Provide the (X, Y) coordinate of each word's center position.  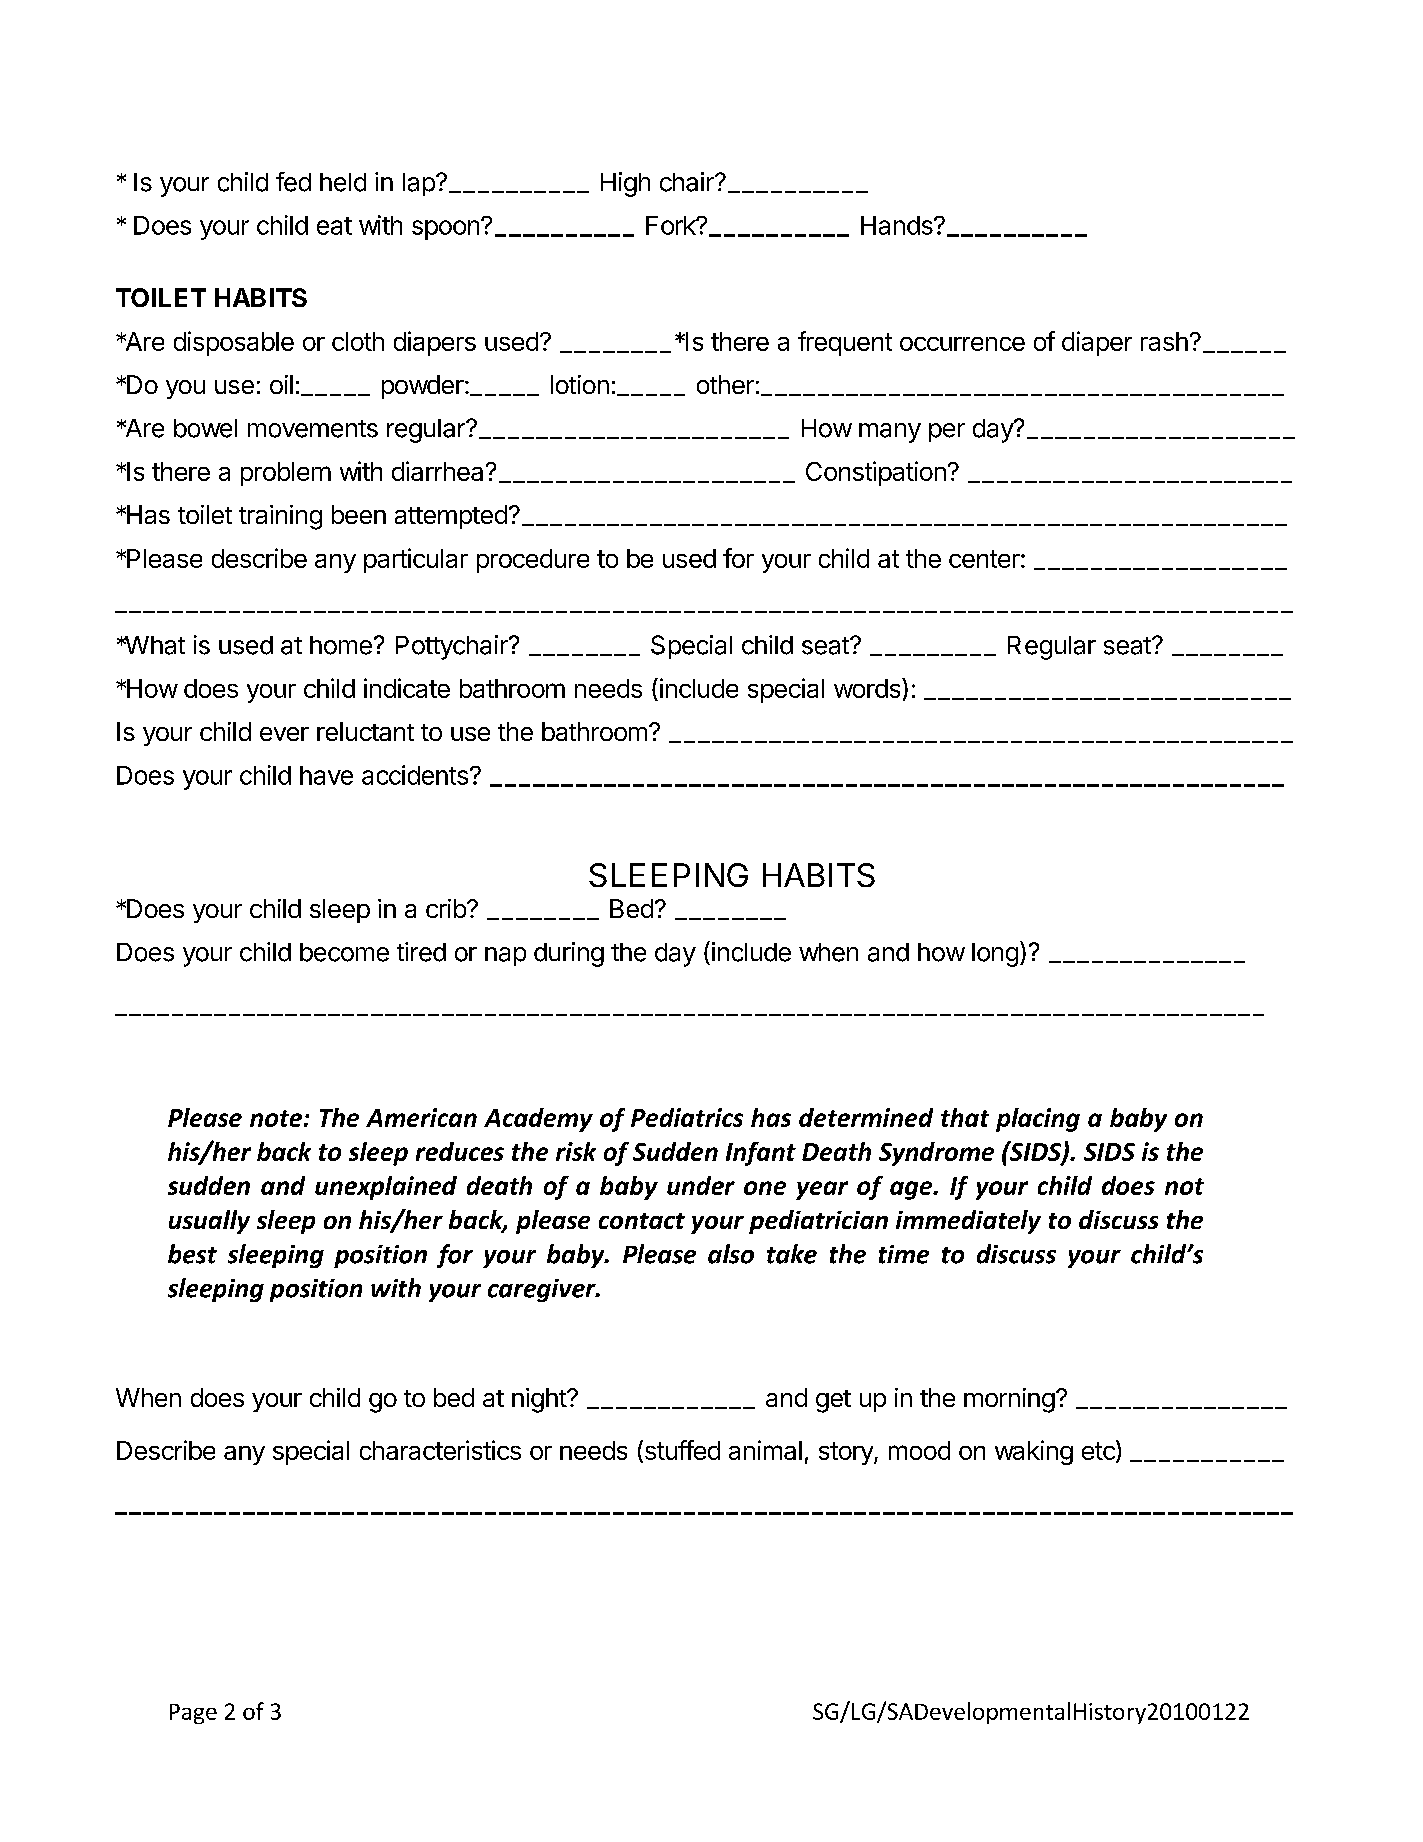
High (625, 184)
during (569, 954)
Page (193, 1714)
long (995, 955)
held (343, 182)
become (344, 952)
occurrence (962, 344)
